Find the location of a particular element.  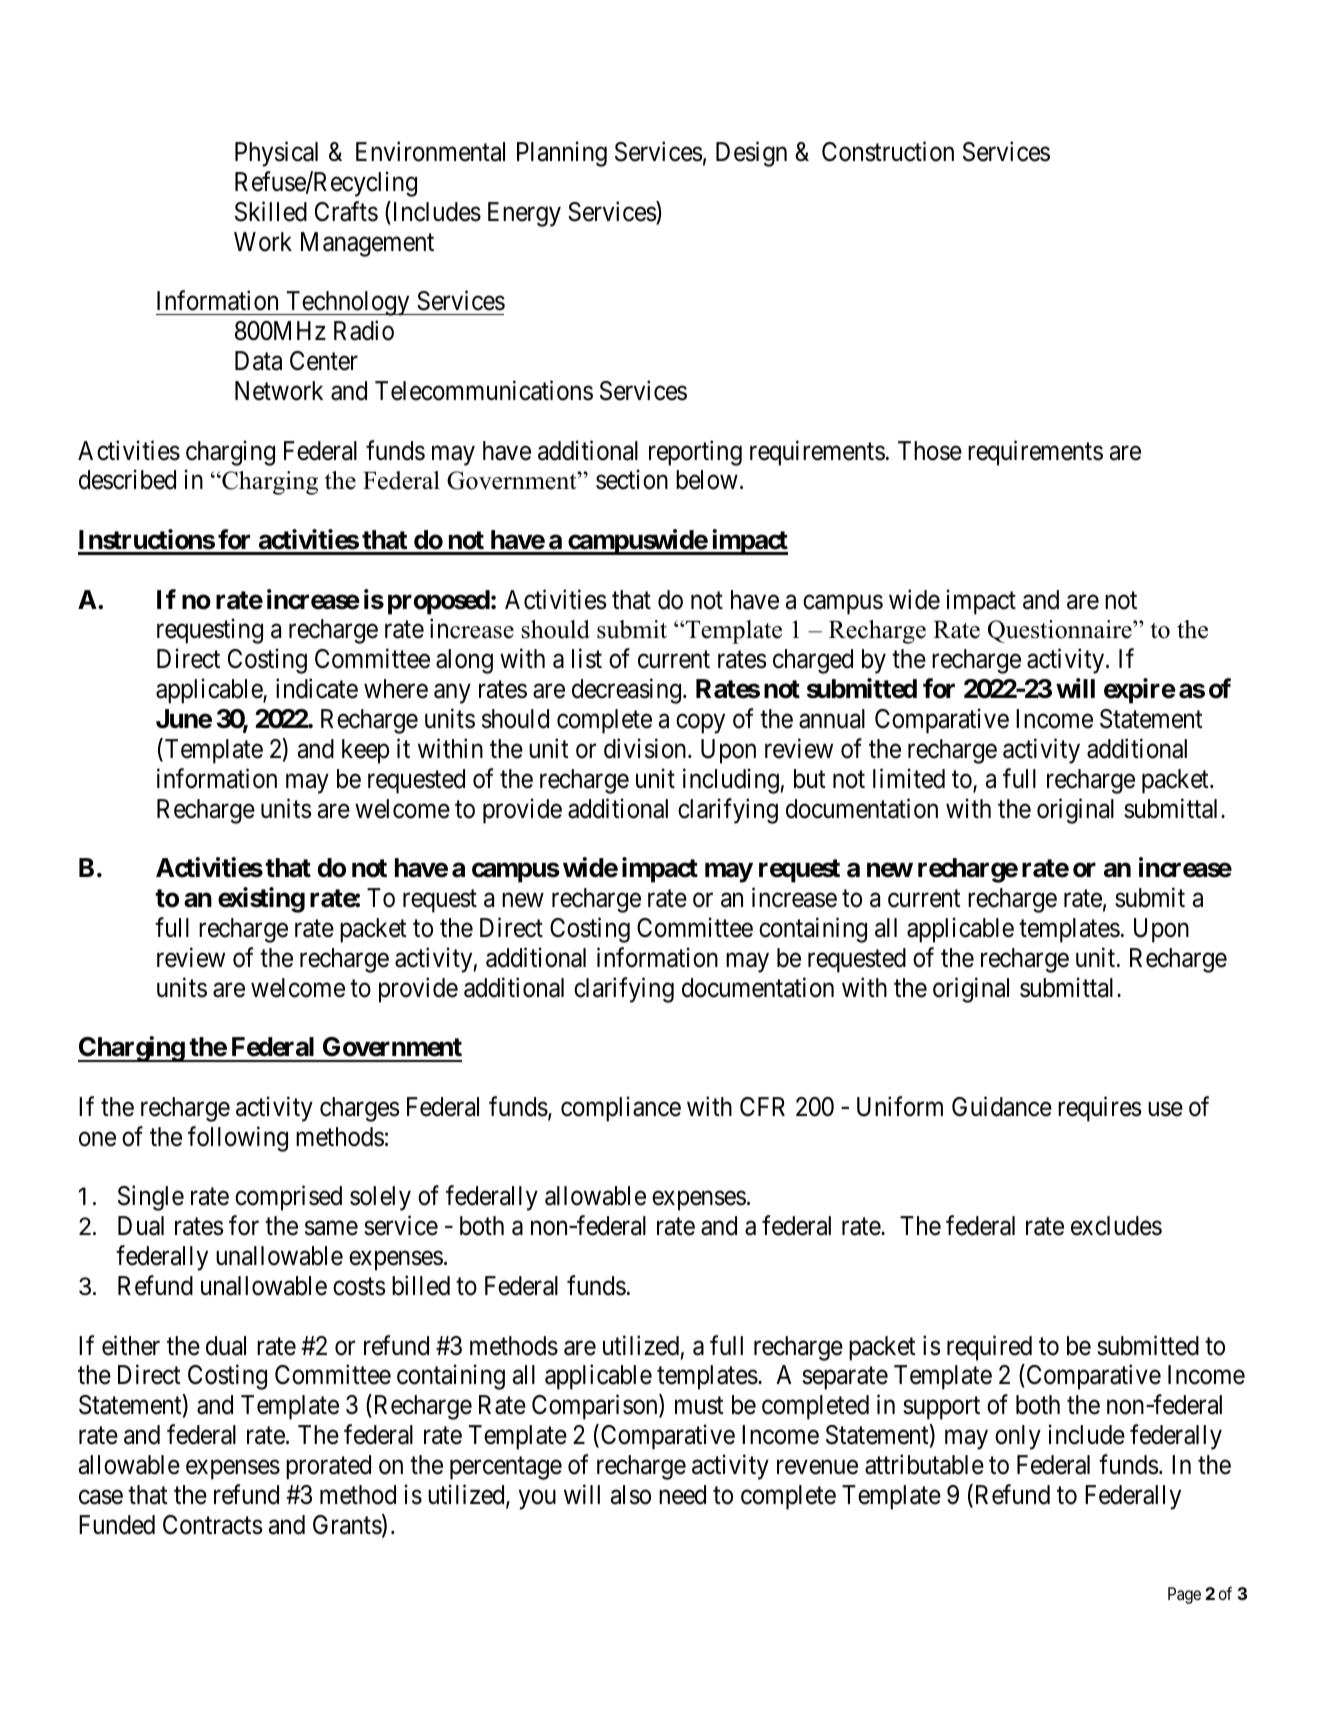

following is located at coordinates (238, 1139).
